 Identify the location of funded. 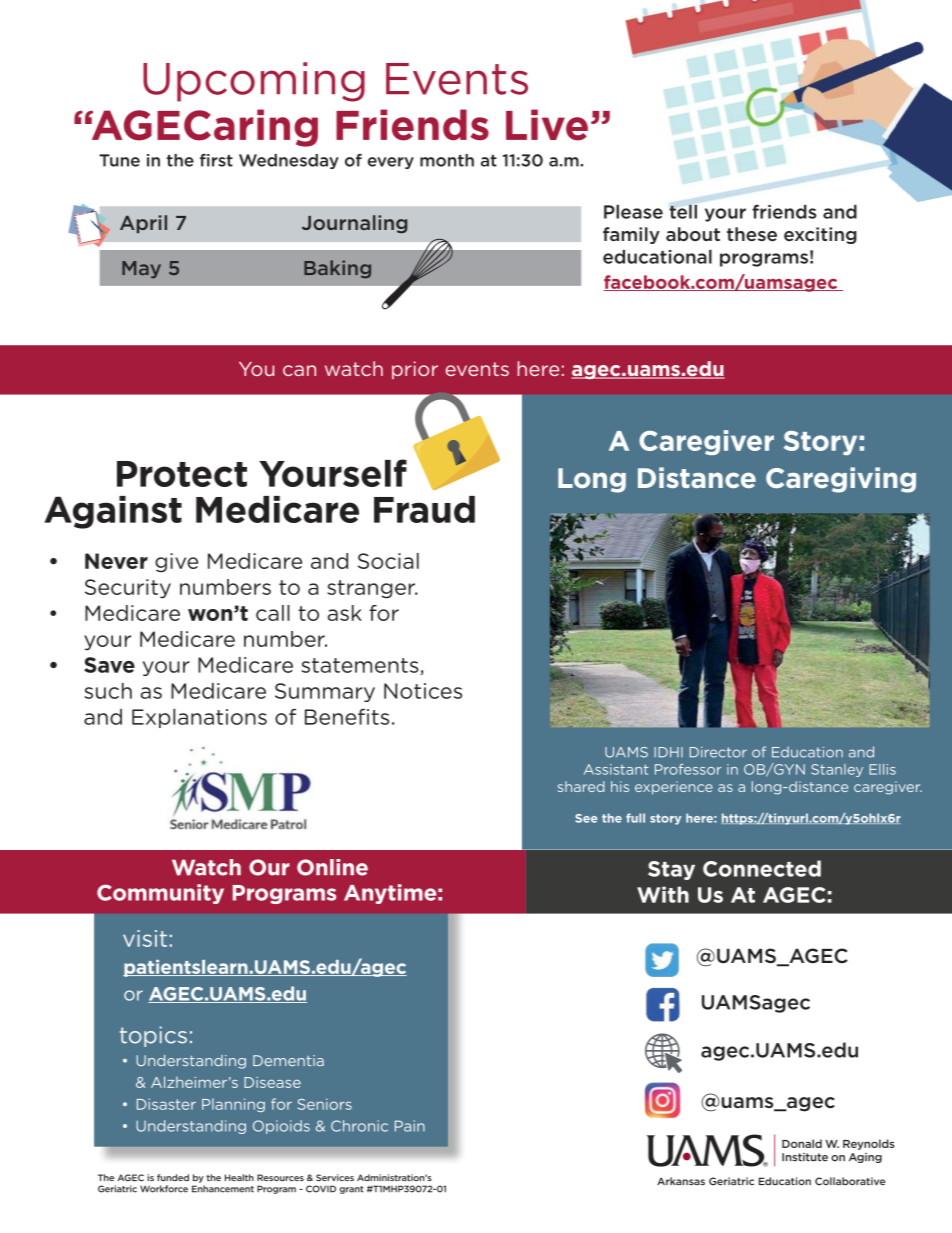
(173, 1177).
